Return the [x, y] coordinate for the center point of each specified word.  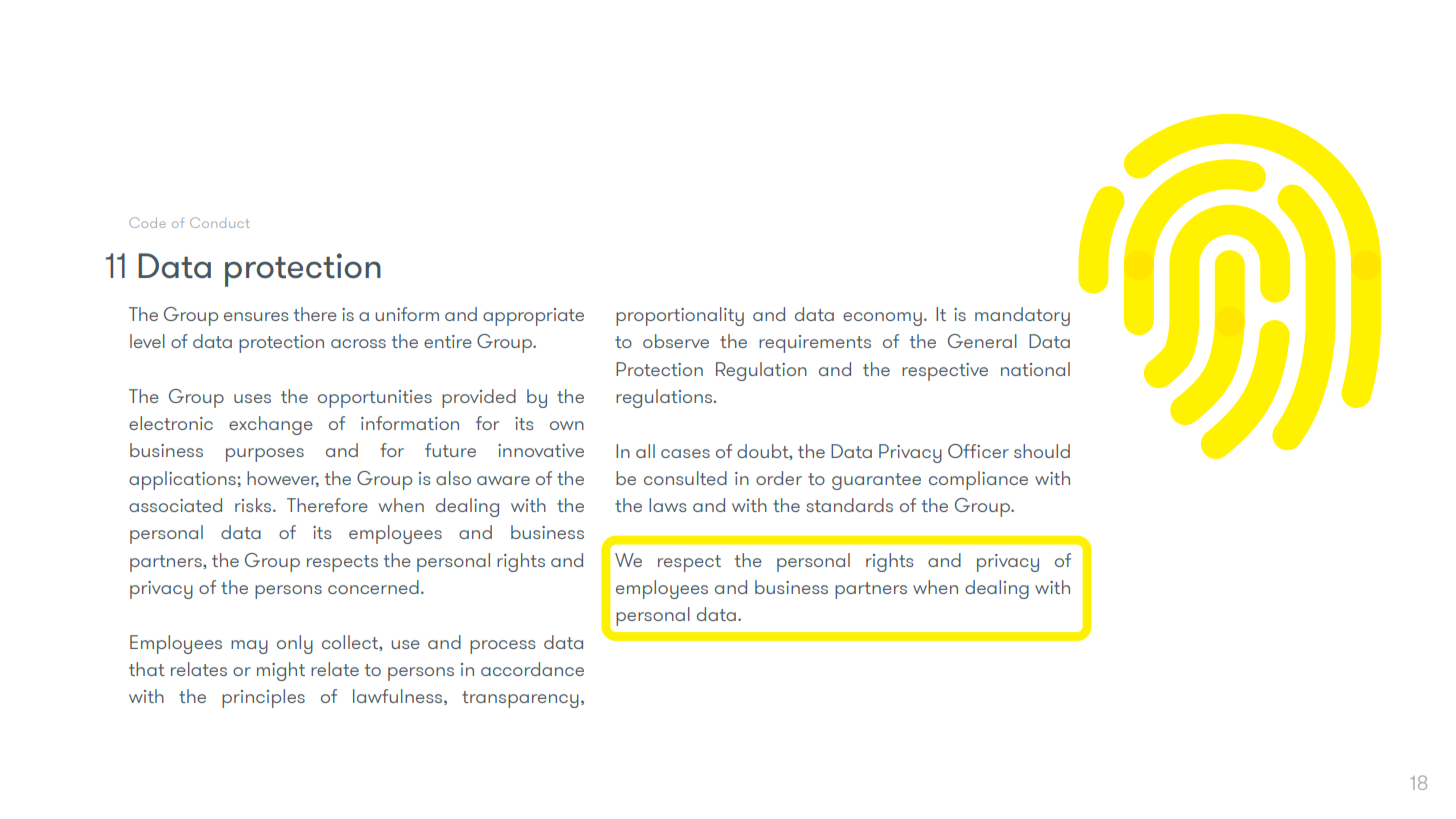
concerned [373, 587]
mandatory [1022, 316]
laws [668, 505]
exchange [271, 425]
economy [882, 319]
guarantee [876, 481]
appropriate [533, 317]
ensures [256, 316]
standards [849, 505]
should [1042, 451]
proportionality [680, 316]
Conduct [220, 222]
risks [254, 505]
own [567, 425]
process [503, 647]
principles [263, 698]
